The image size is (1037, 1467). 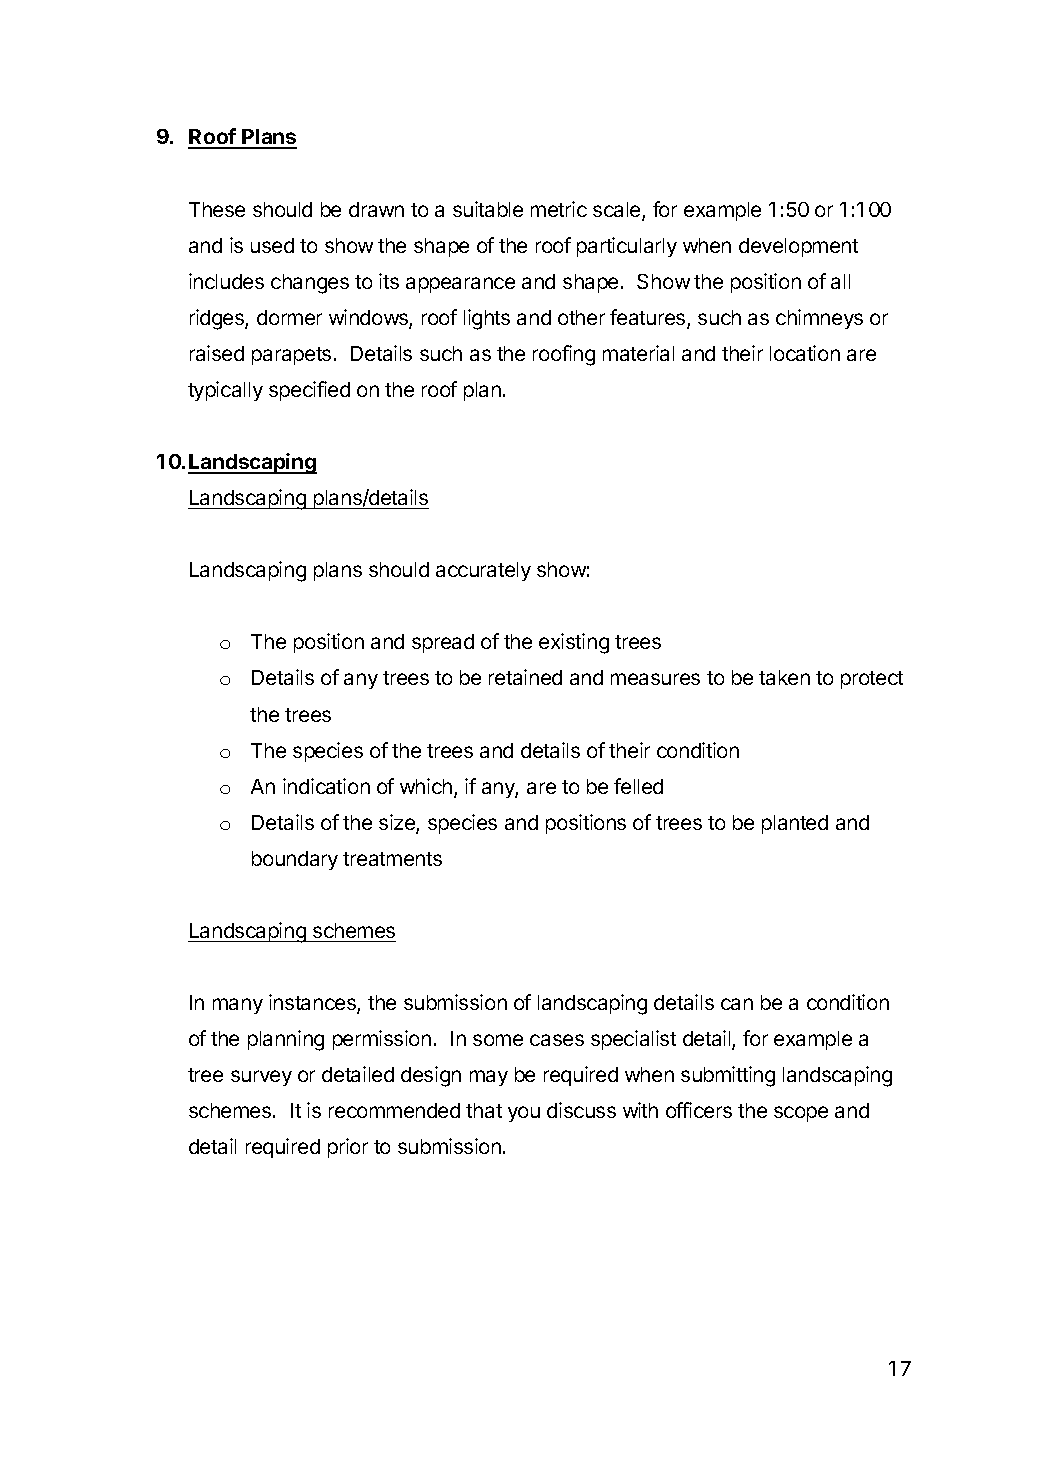 What do you see at coordinates (798, 247) in the page?
I see `development` at bounding box center [798, 247].
